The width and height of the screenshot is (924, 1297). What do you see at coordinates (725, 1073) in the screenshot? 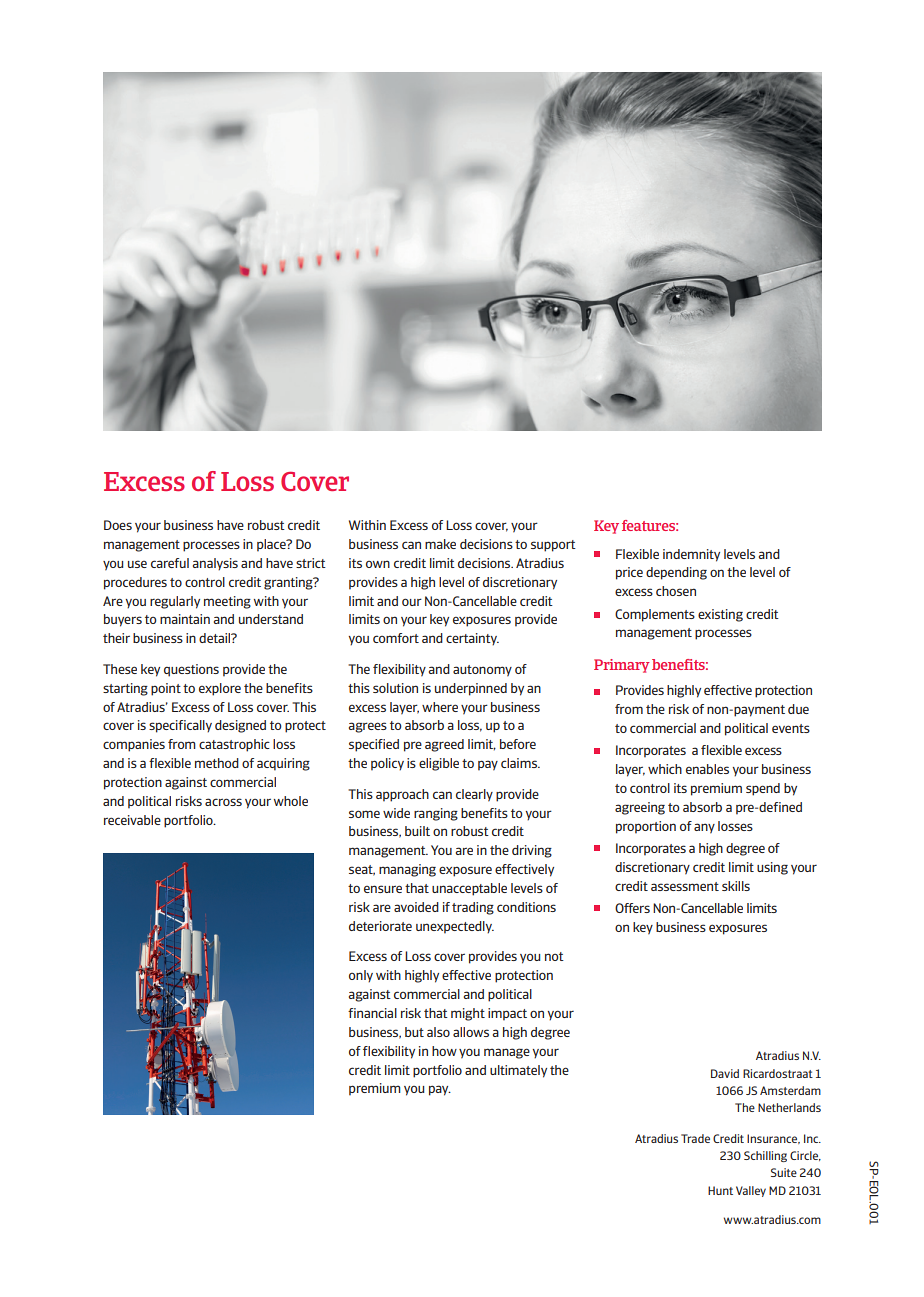
I see `David` at bounding box center [725, 1073].
